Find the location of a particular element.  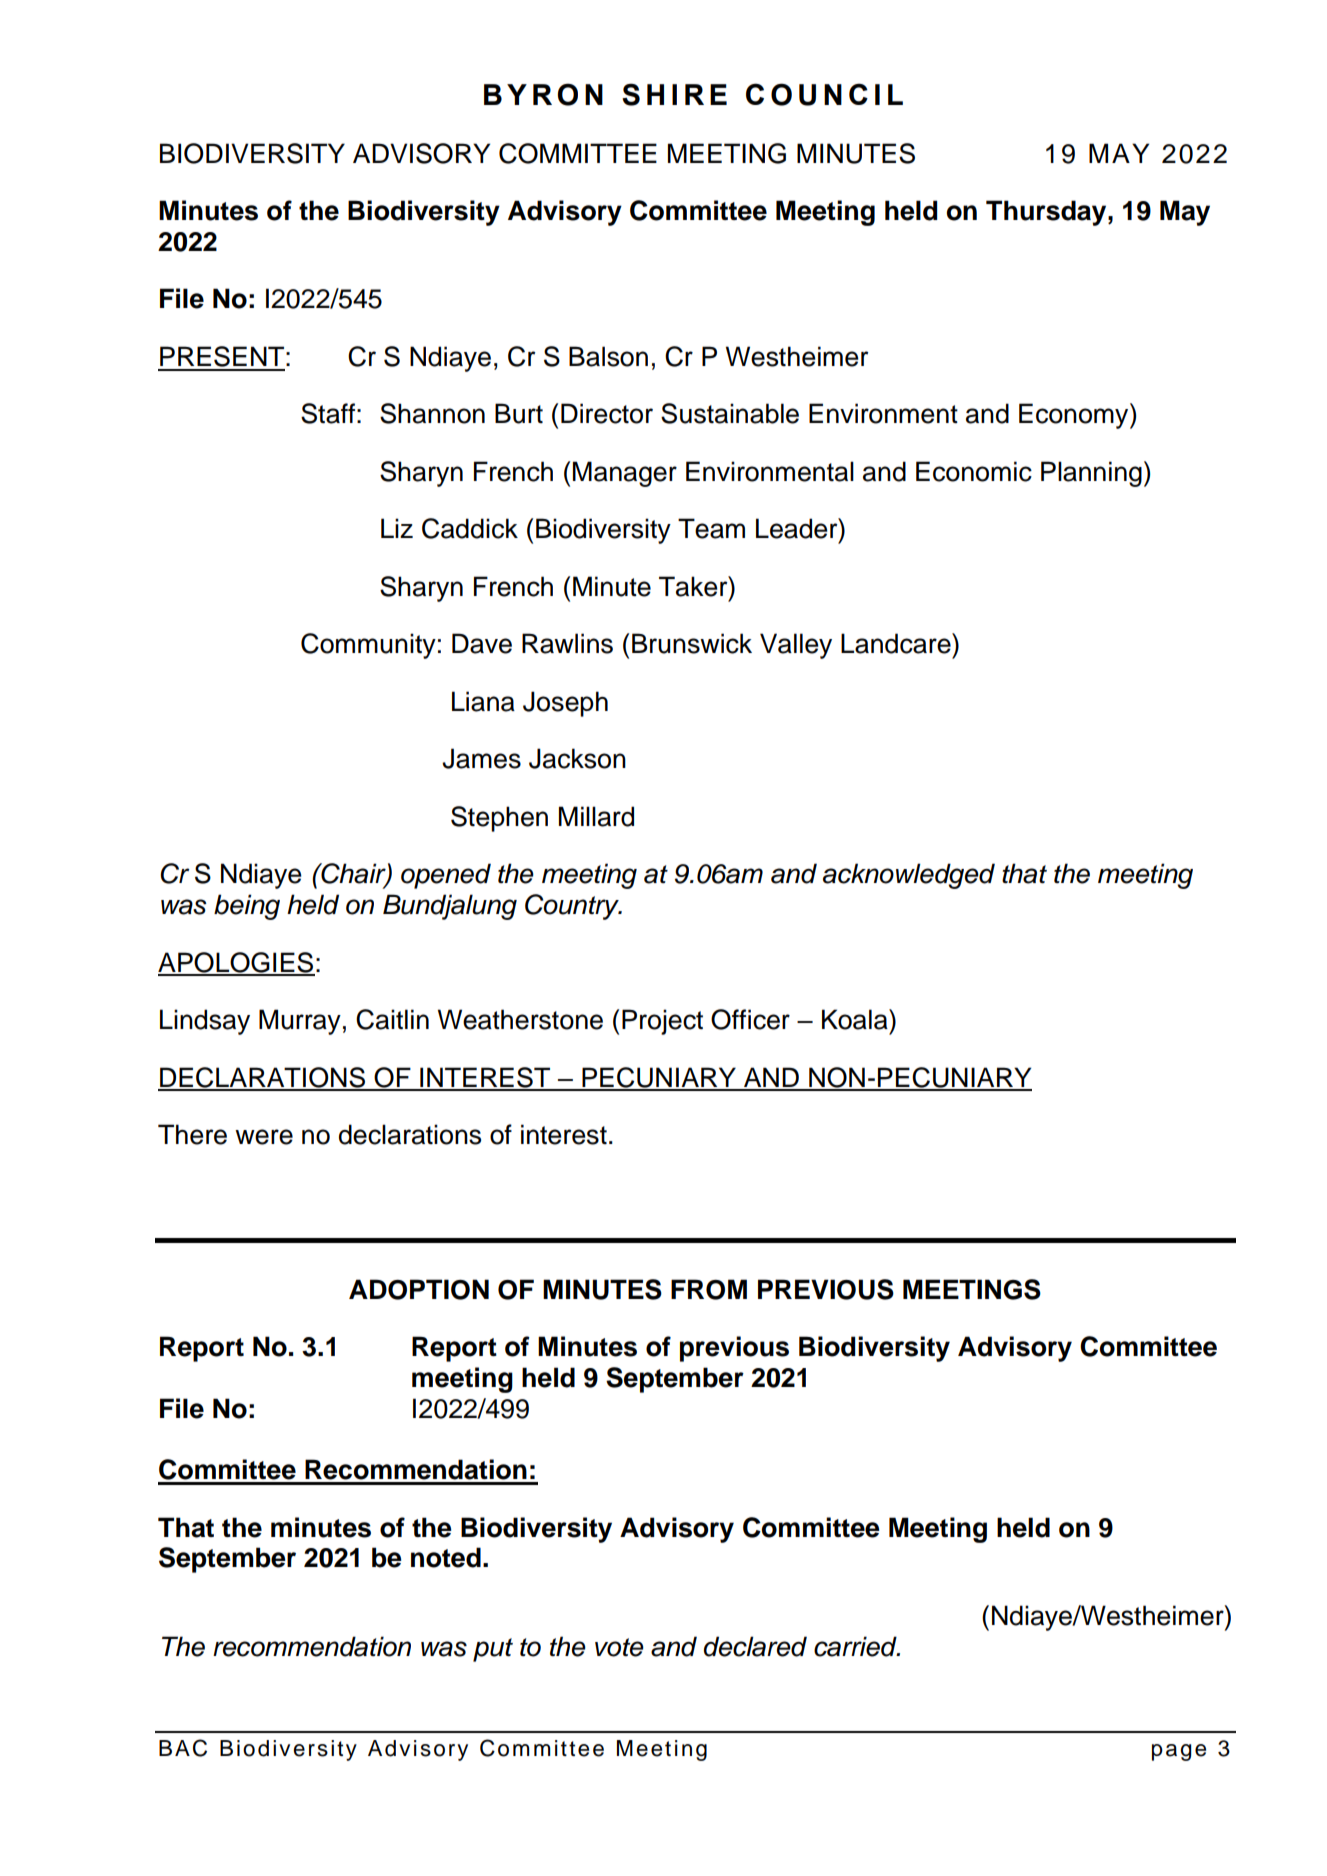

were is located at coordinates (264, 1137).
